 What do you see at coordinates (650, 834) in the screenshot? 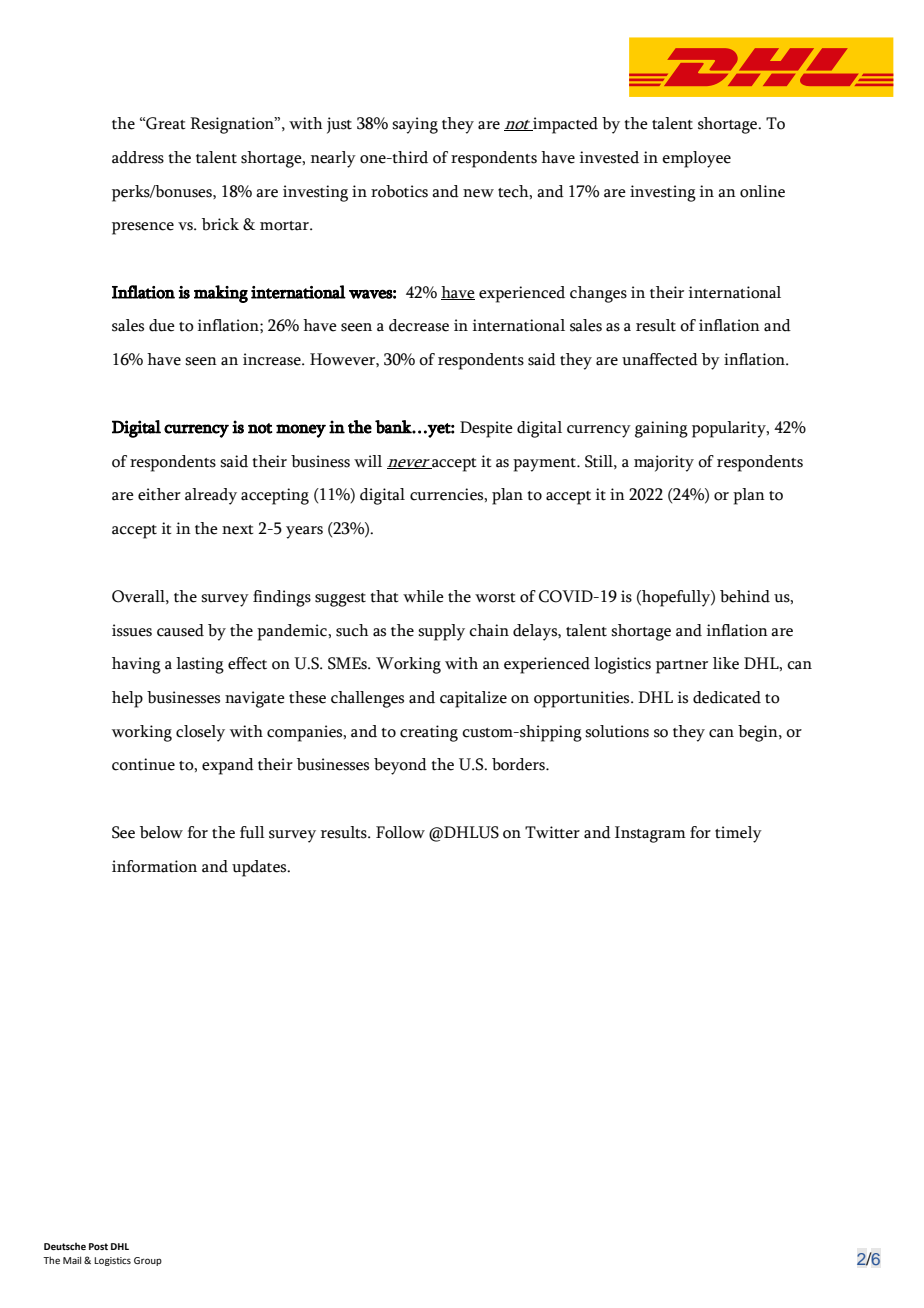
I see `Instagram` at bounding box center [650, 834].
